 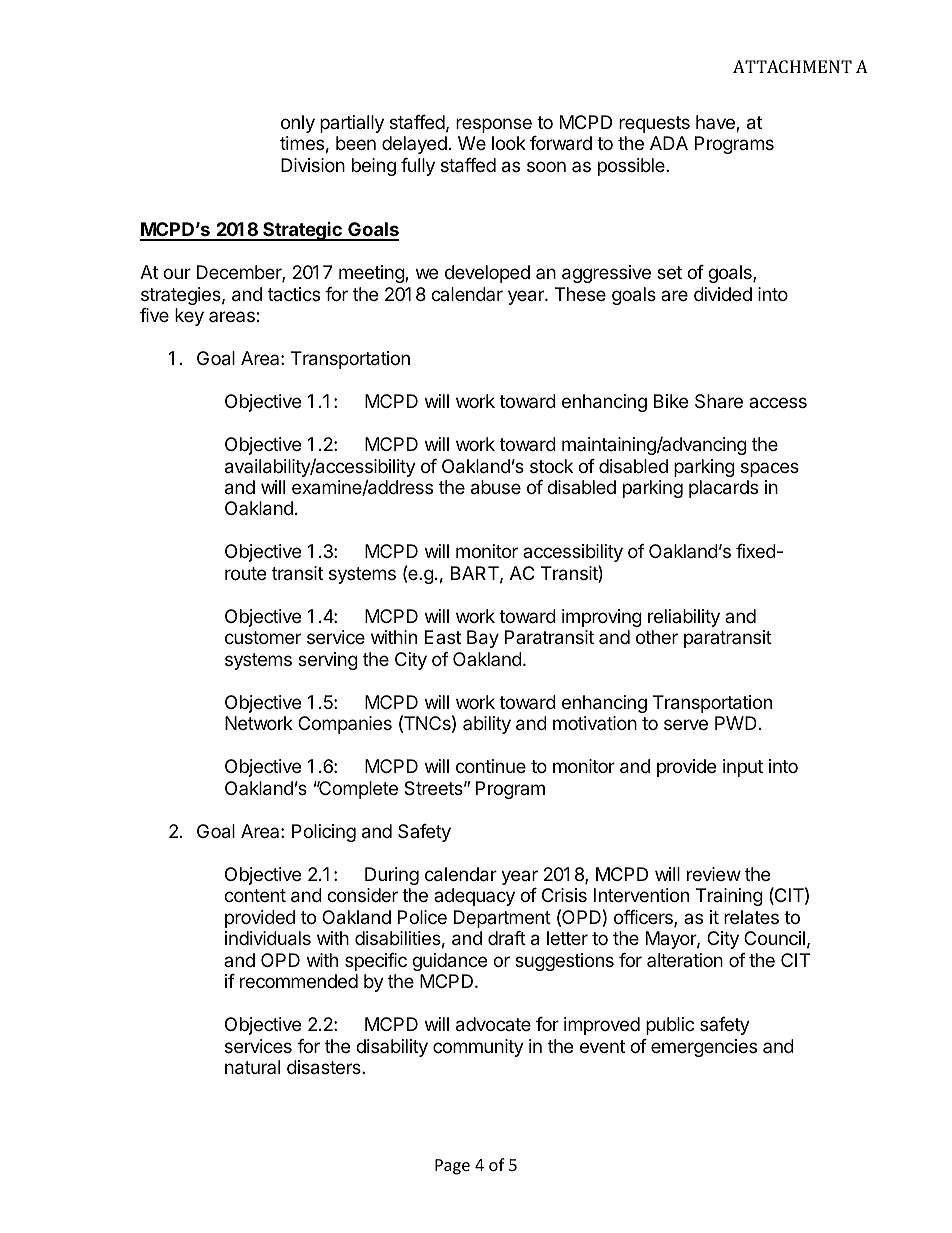 I want to click on customer, so click(x=263, y=637).
